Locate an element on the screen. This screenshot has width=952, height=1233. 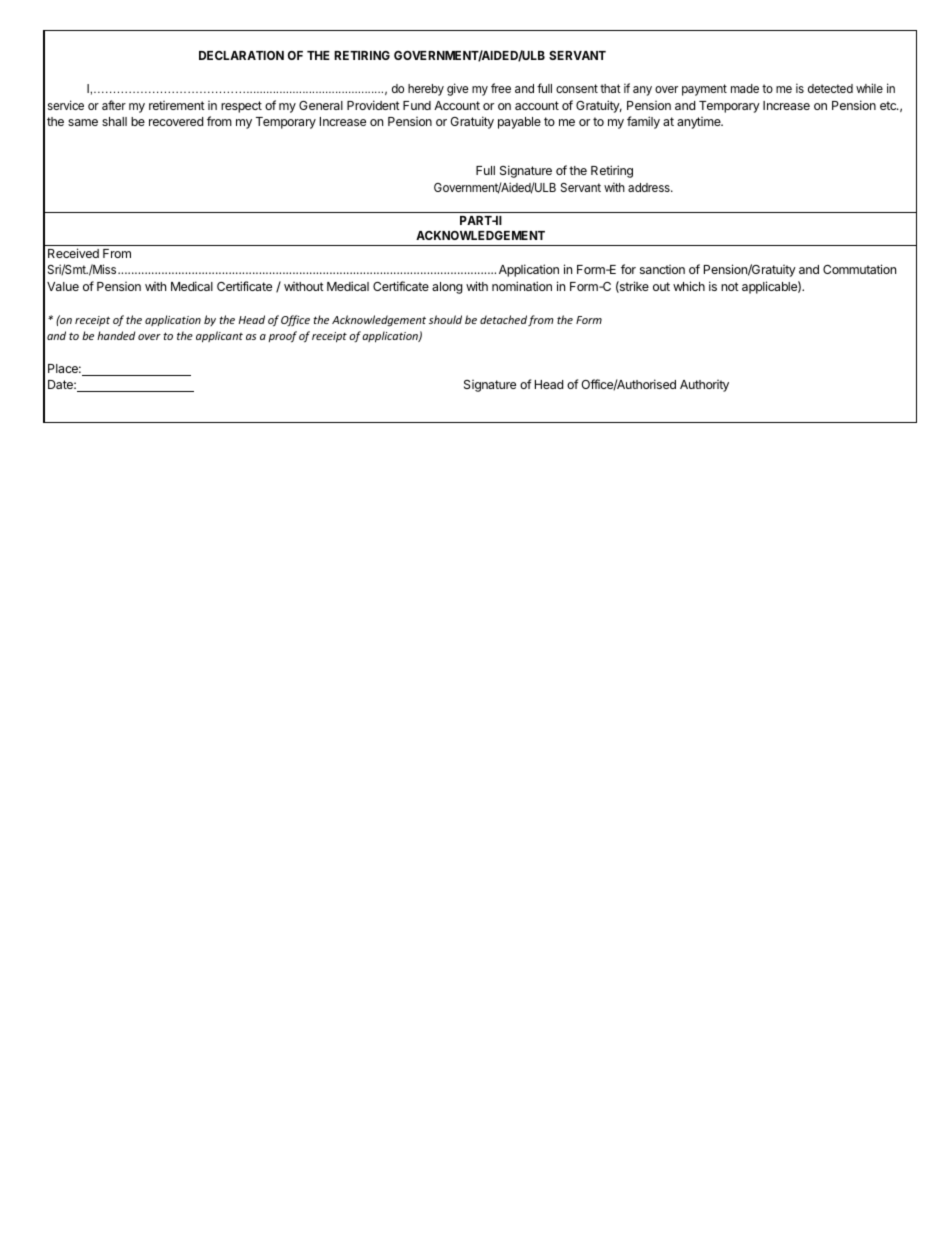
not is located at coordinates (730, 286).
